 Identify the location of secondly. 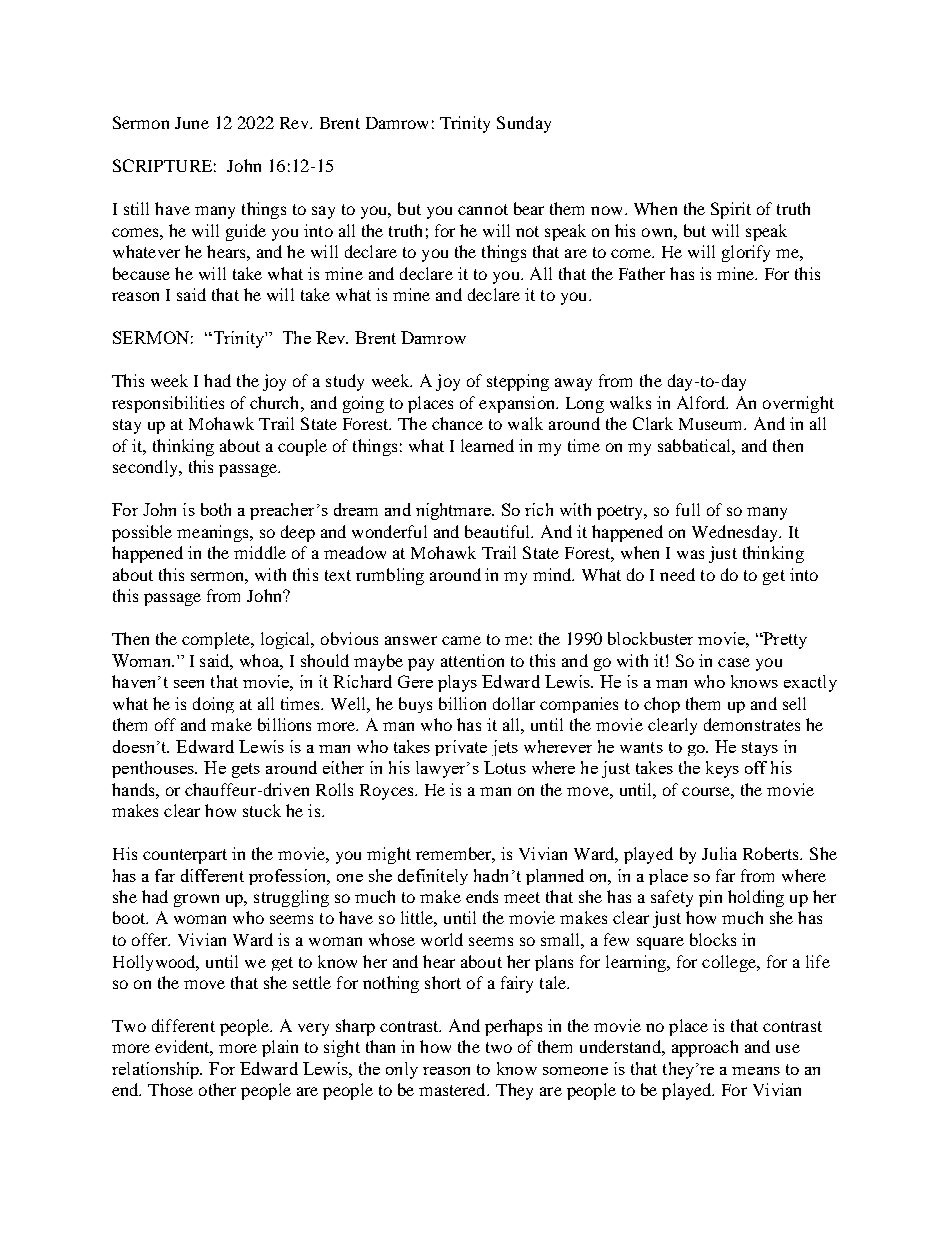
(146, 468).
